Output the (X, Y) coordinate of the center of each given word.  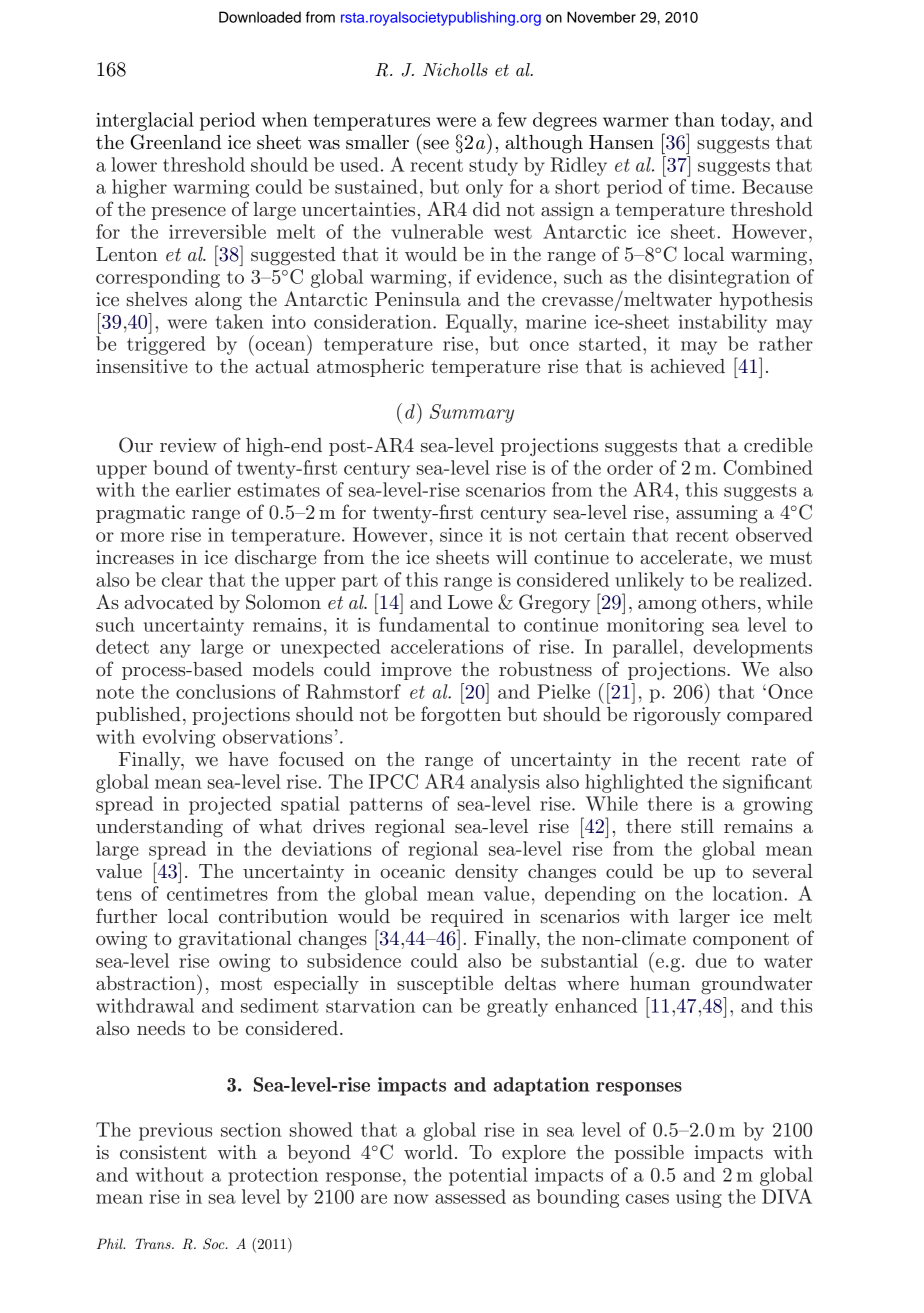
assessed (470, 1196)
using (699, 1199)
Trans (154, 1243)
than (695, 119)
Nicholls (455, 69)
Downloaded (260, 17)
